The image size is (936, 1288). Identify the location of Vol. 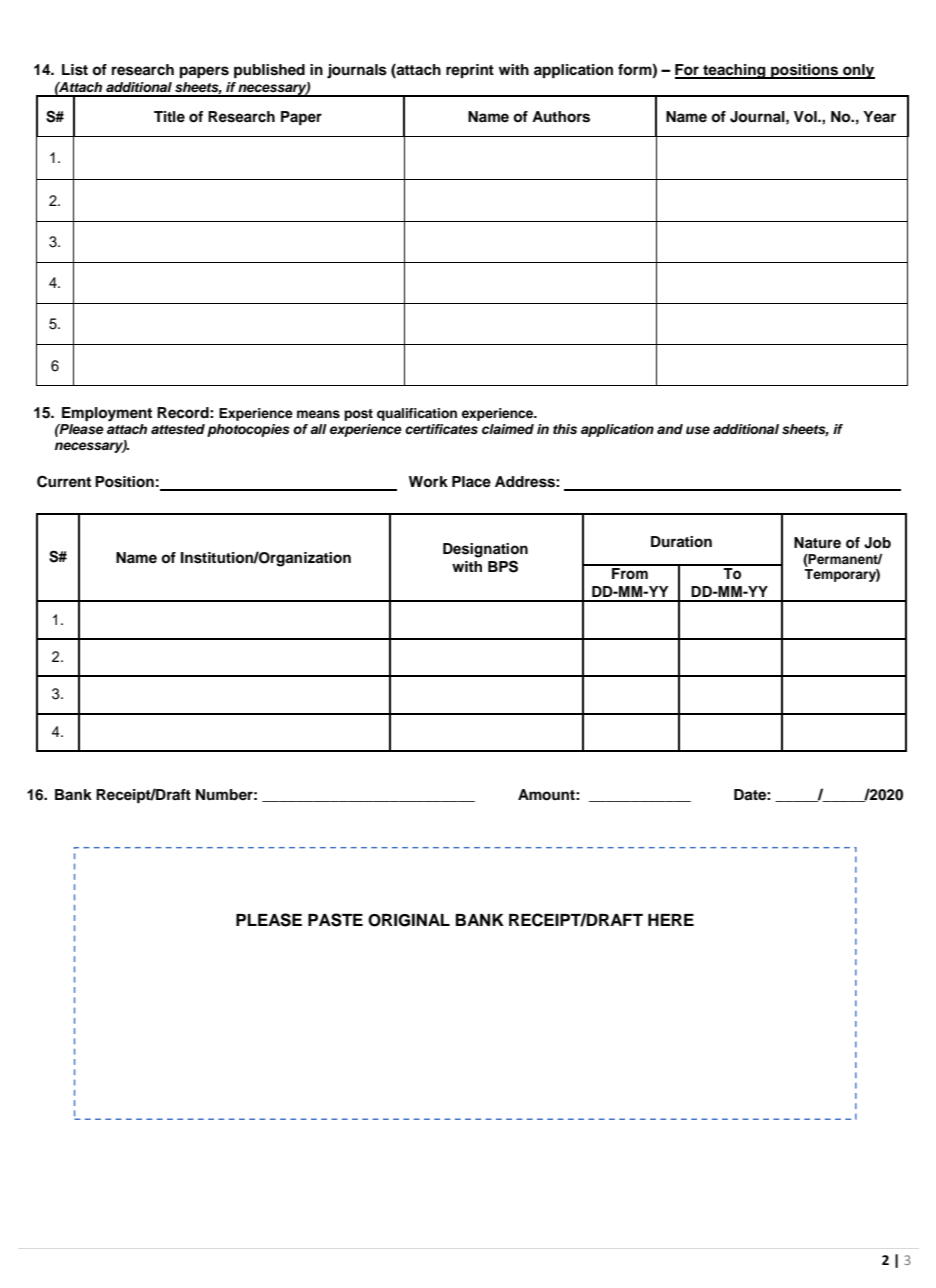
(806, 117).
